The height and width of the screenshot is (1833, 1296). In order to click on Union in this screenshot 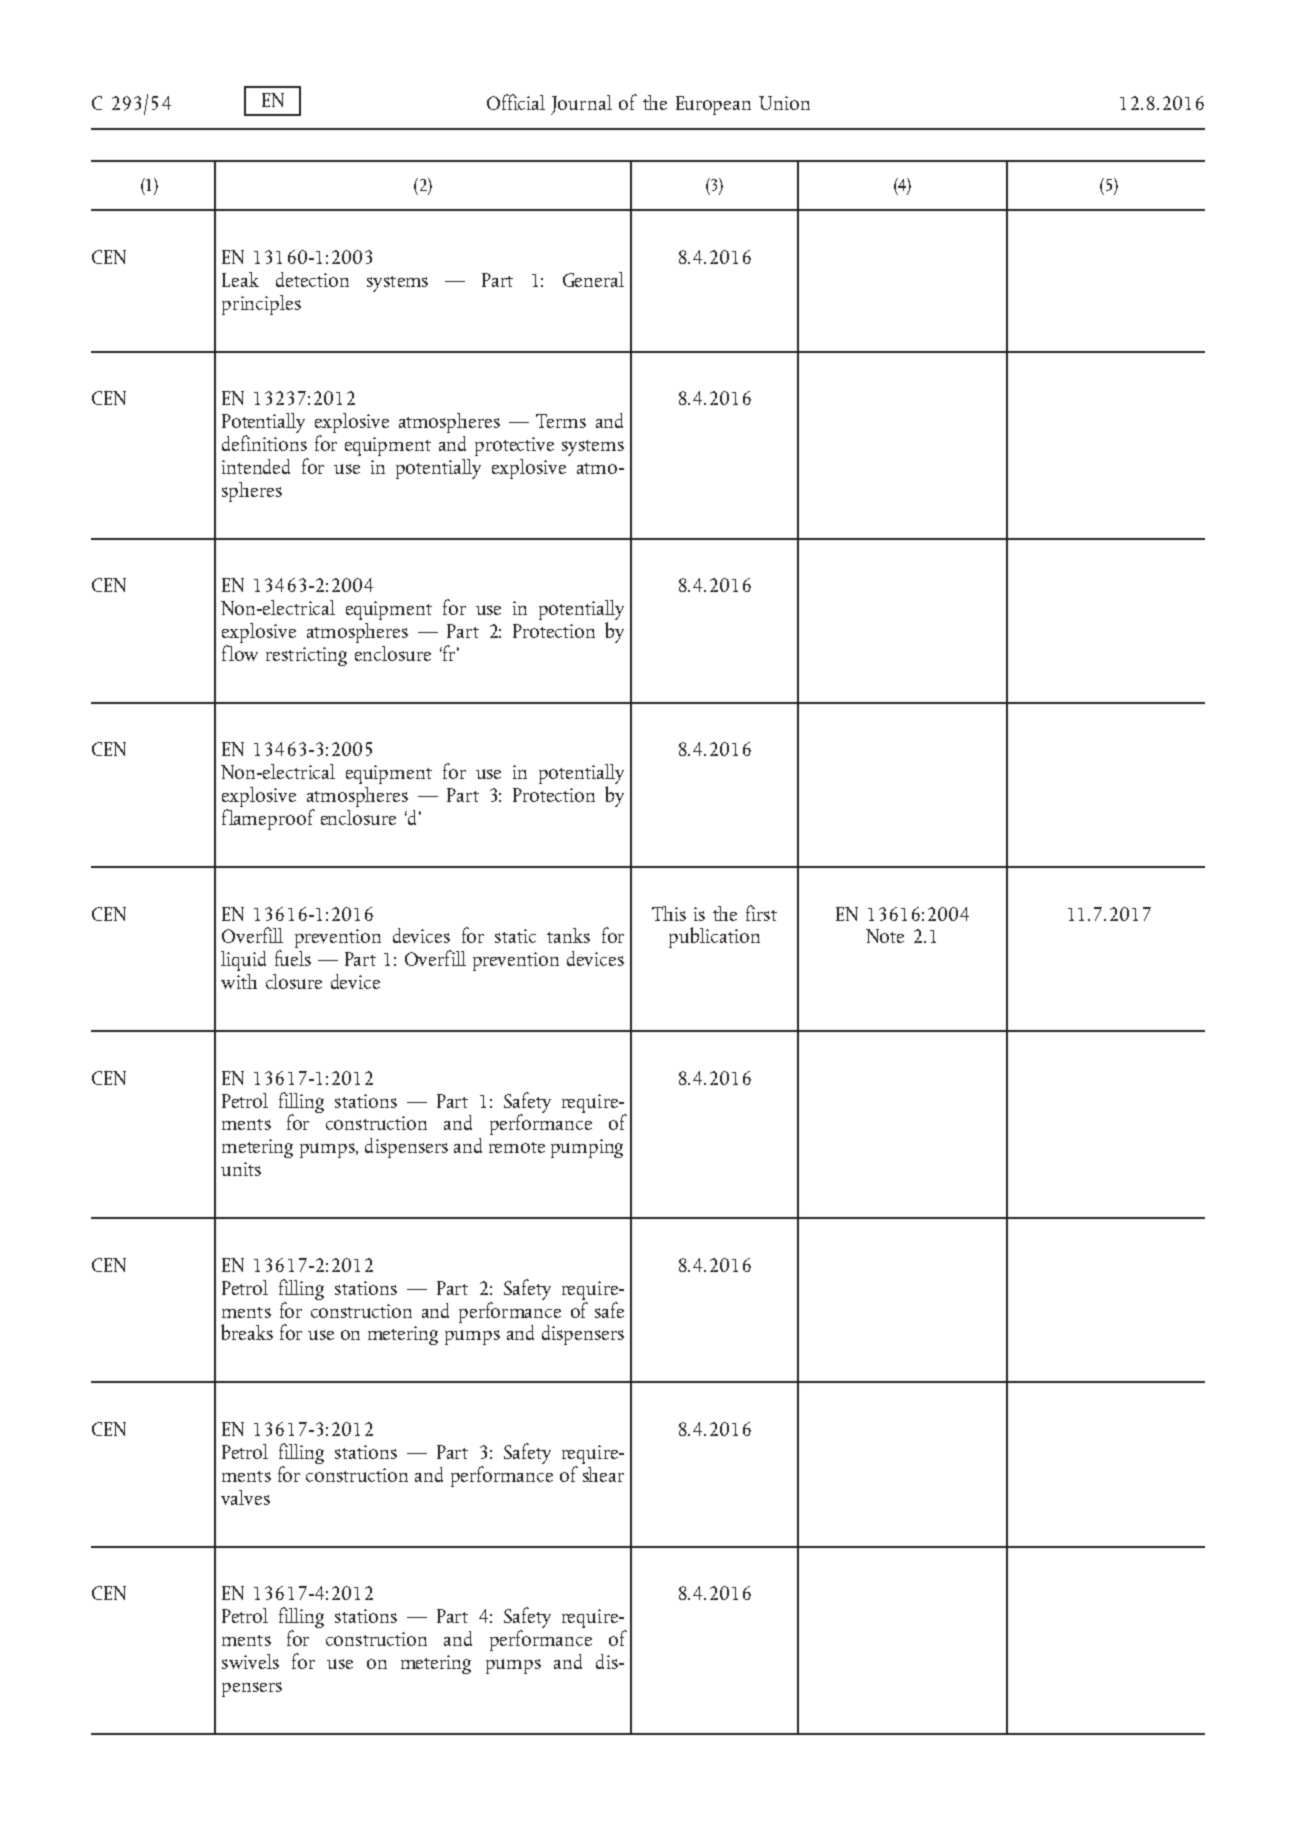, I will do `click(784, 103)`.
